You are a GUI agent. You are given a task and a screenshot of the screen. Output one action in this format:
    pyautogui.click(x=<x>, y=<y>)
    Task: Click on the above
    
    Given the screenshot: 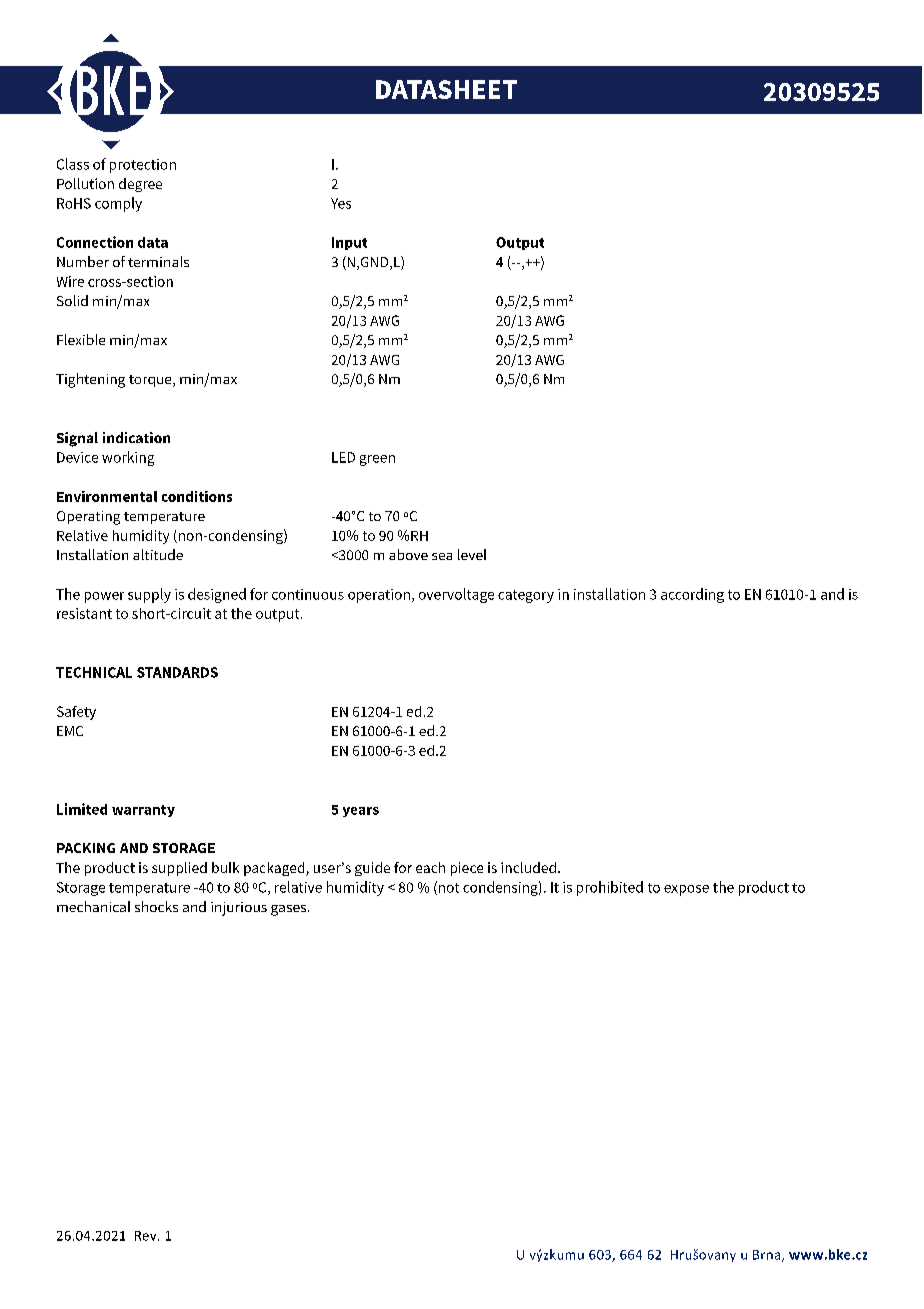 What is the action you would take?
    pyautogui.click(x=408, y=554)
